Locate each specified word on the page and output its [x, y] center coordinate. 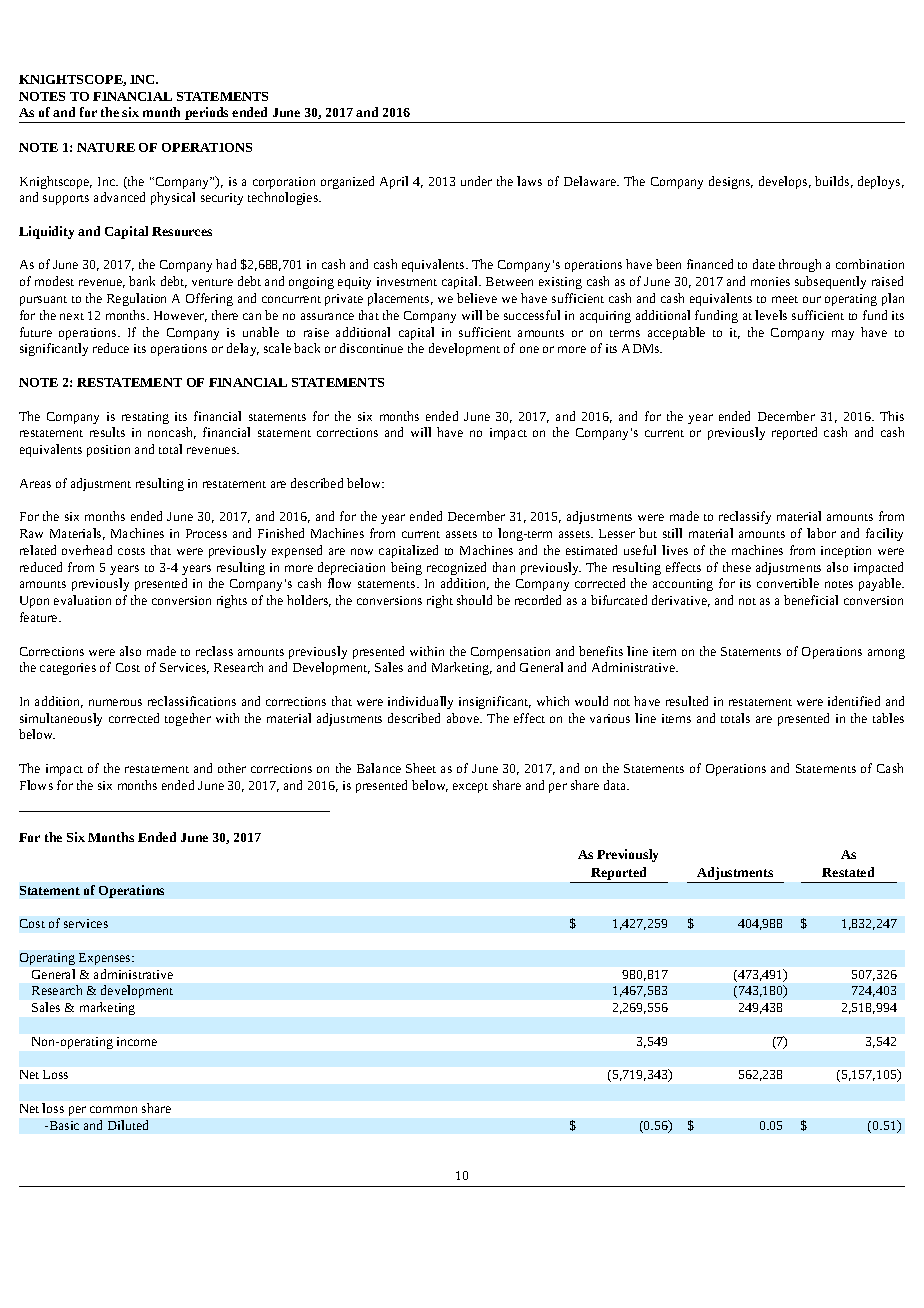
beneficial [811, 600]
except [470, 788]
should [474, 600]
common [113, 1109]
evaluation [82, 600]
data [616, 785]
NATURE [106, 147]
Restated [848, 872]
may [843, 335]
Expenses [106, 959]
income [137, 1041]
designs [731, 182]
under [476, 181]
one [529, 349]
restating [145, 418]
